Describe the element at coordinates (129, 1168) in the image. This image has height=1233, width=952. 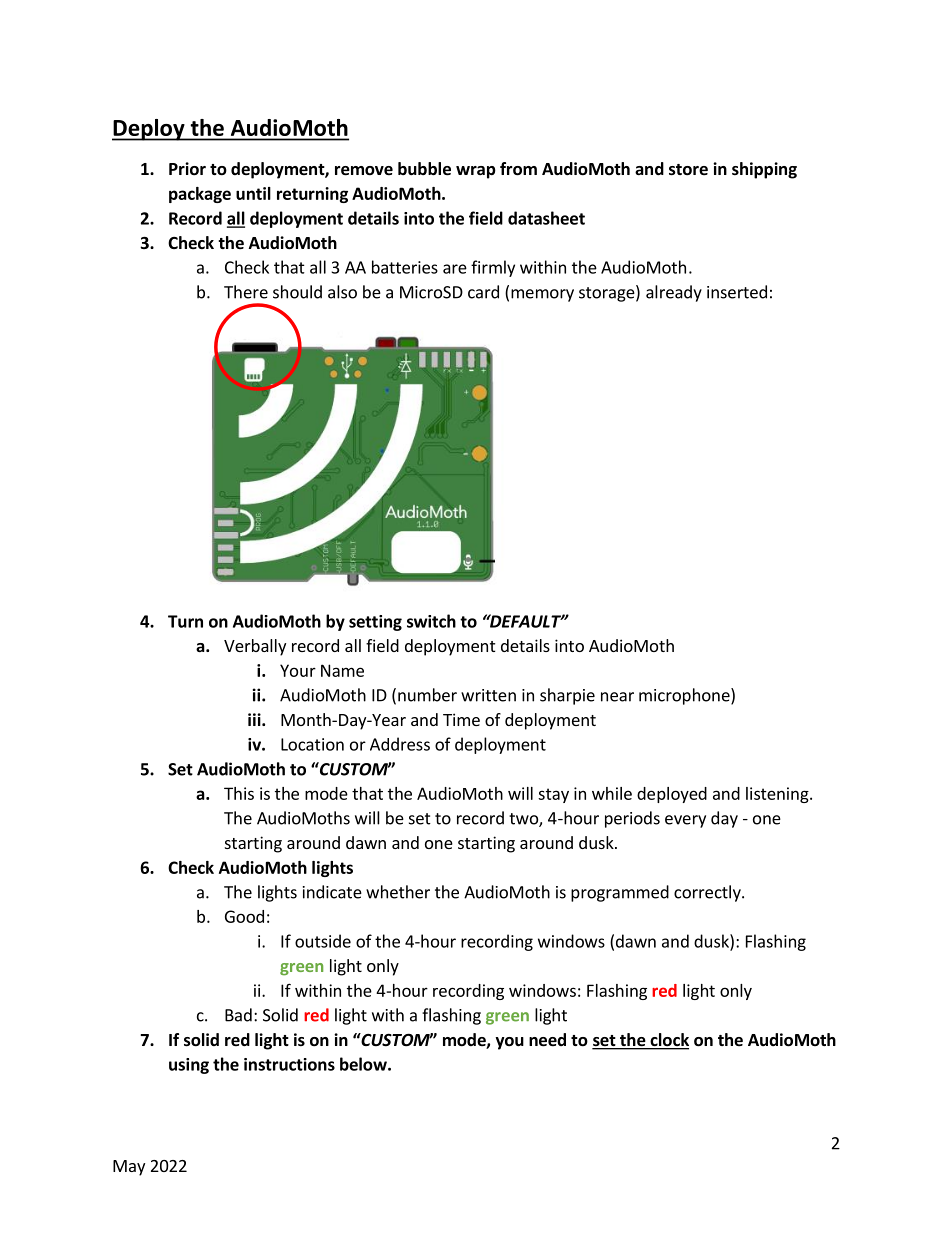
I see `May` at that location.
